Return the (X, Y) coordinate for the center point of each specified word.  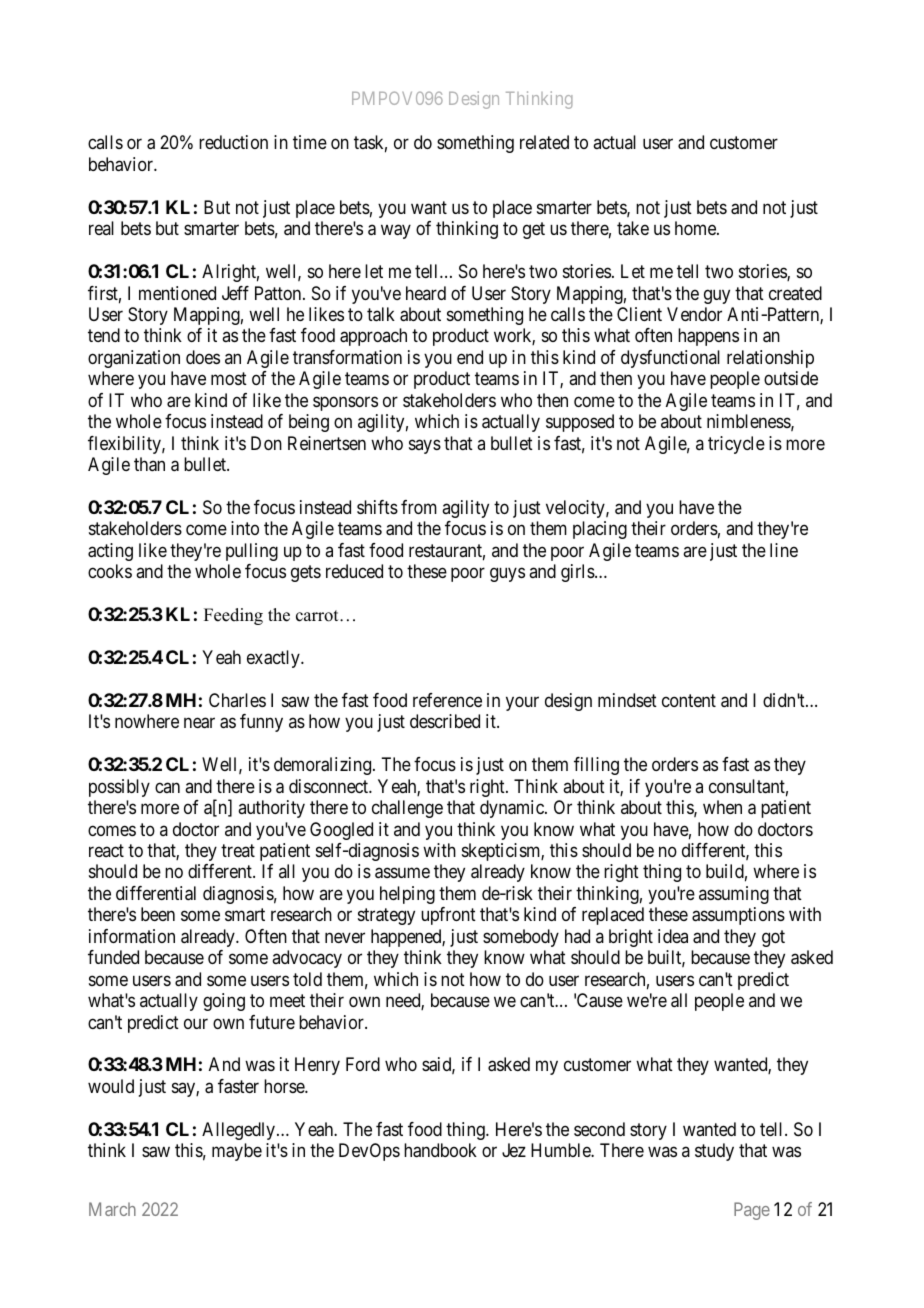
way (396, 232)
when (722, 807)
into (245, 528)
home (696, 228)
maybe (237, 1152)
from (419, 507)
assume (402, 873)
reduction (233, 142)
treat (238, 850)
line (784, 550)
